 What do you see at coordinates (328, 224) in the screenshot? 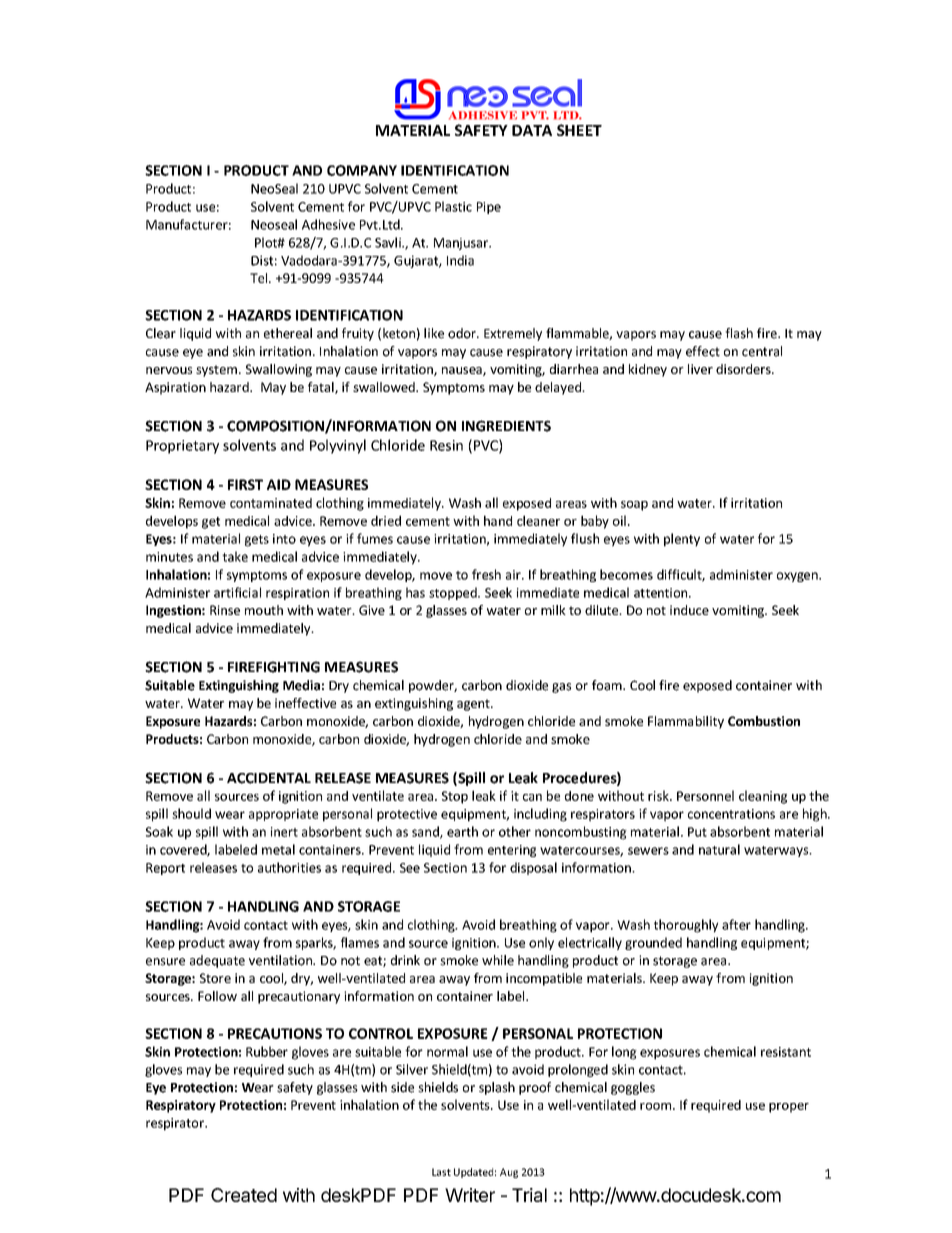
I see `Adhesive` at bounding box center [328, 224].
